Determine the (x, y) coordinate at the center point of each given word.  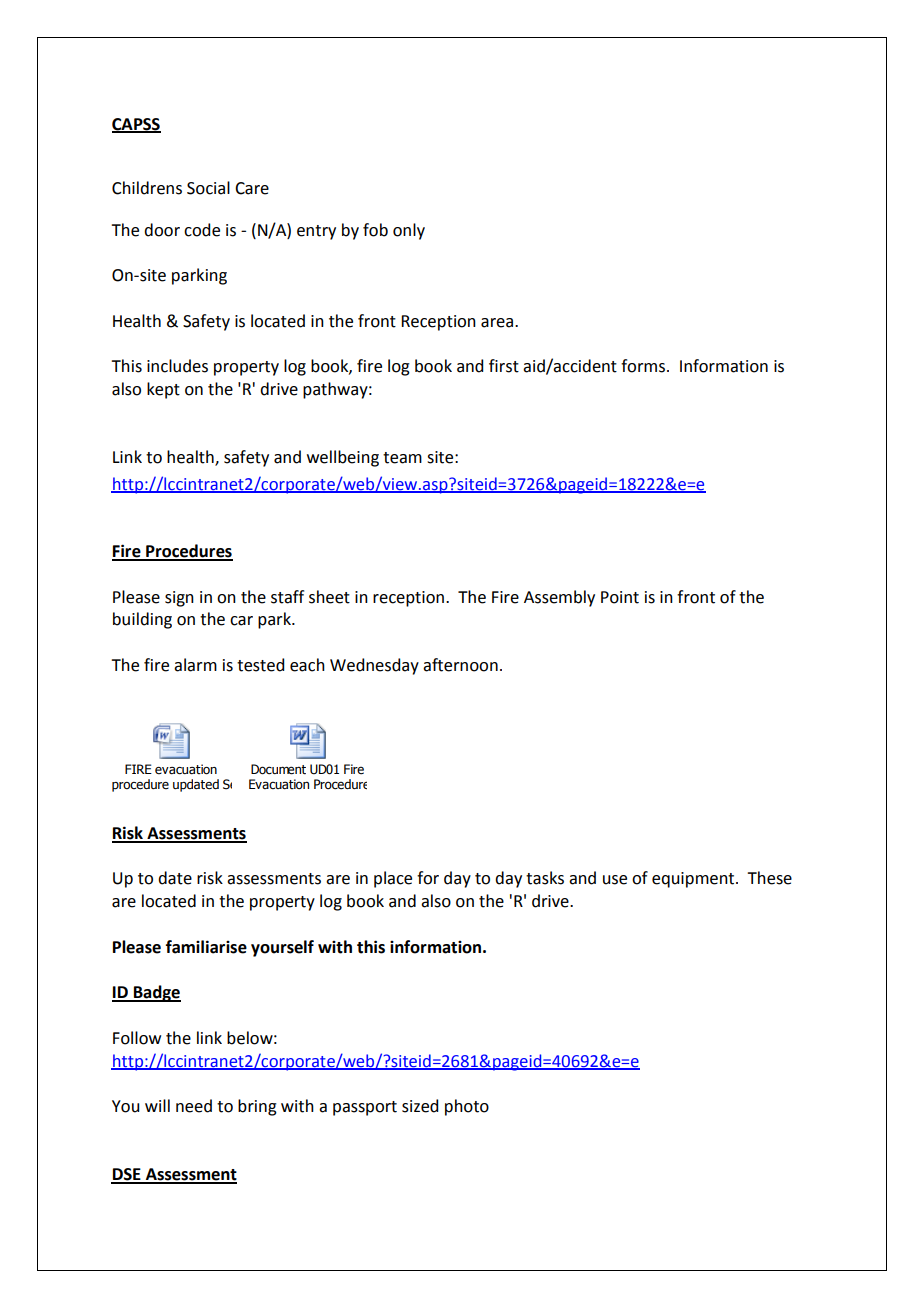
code (202, 230)
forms (643, 366)
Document (278, 769)
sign (179, 599)
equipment (694, 880)
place (393, 879)
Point (620, 597)
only (409, 231)
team (402, 458)
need (194, 1106)
